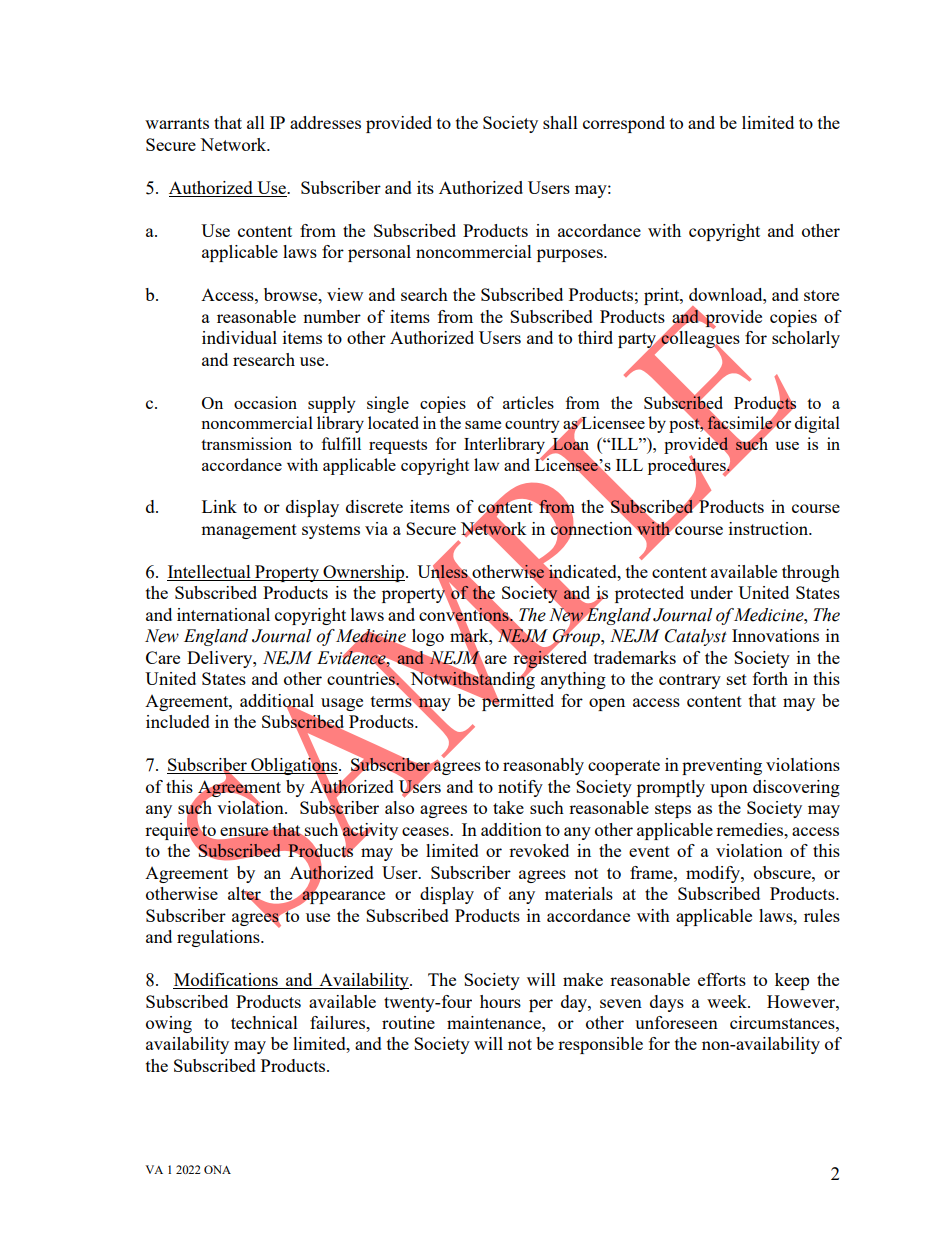 This page has height=1233, width=952. Describe the element at coordinates (294, 767) in the page. I see `Obligations` at that location.
